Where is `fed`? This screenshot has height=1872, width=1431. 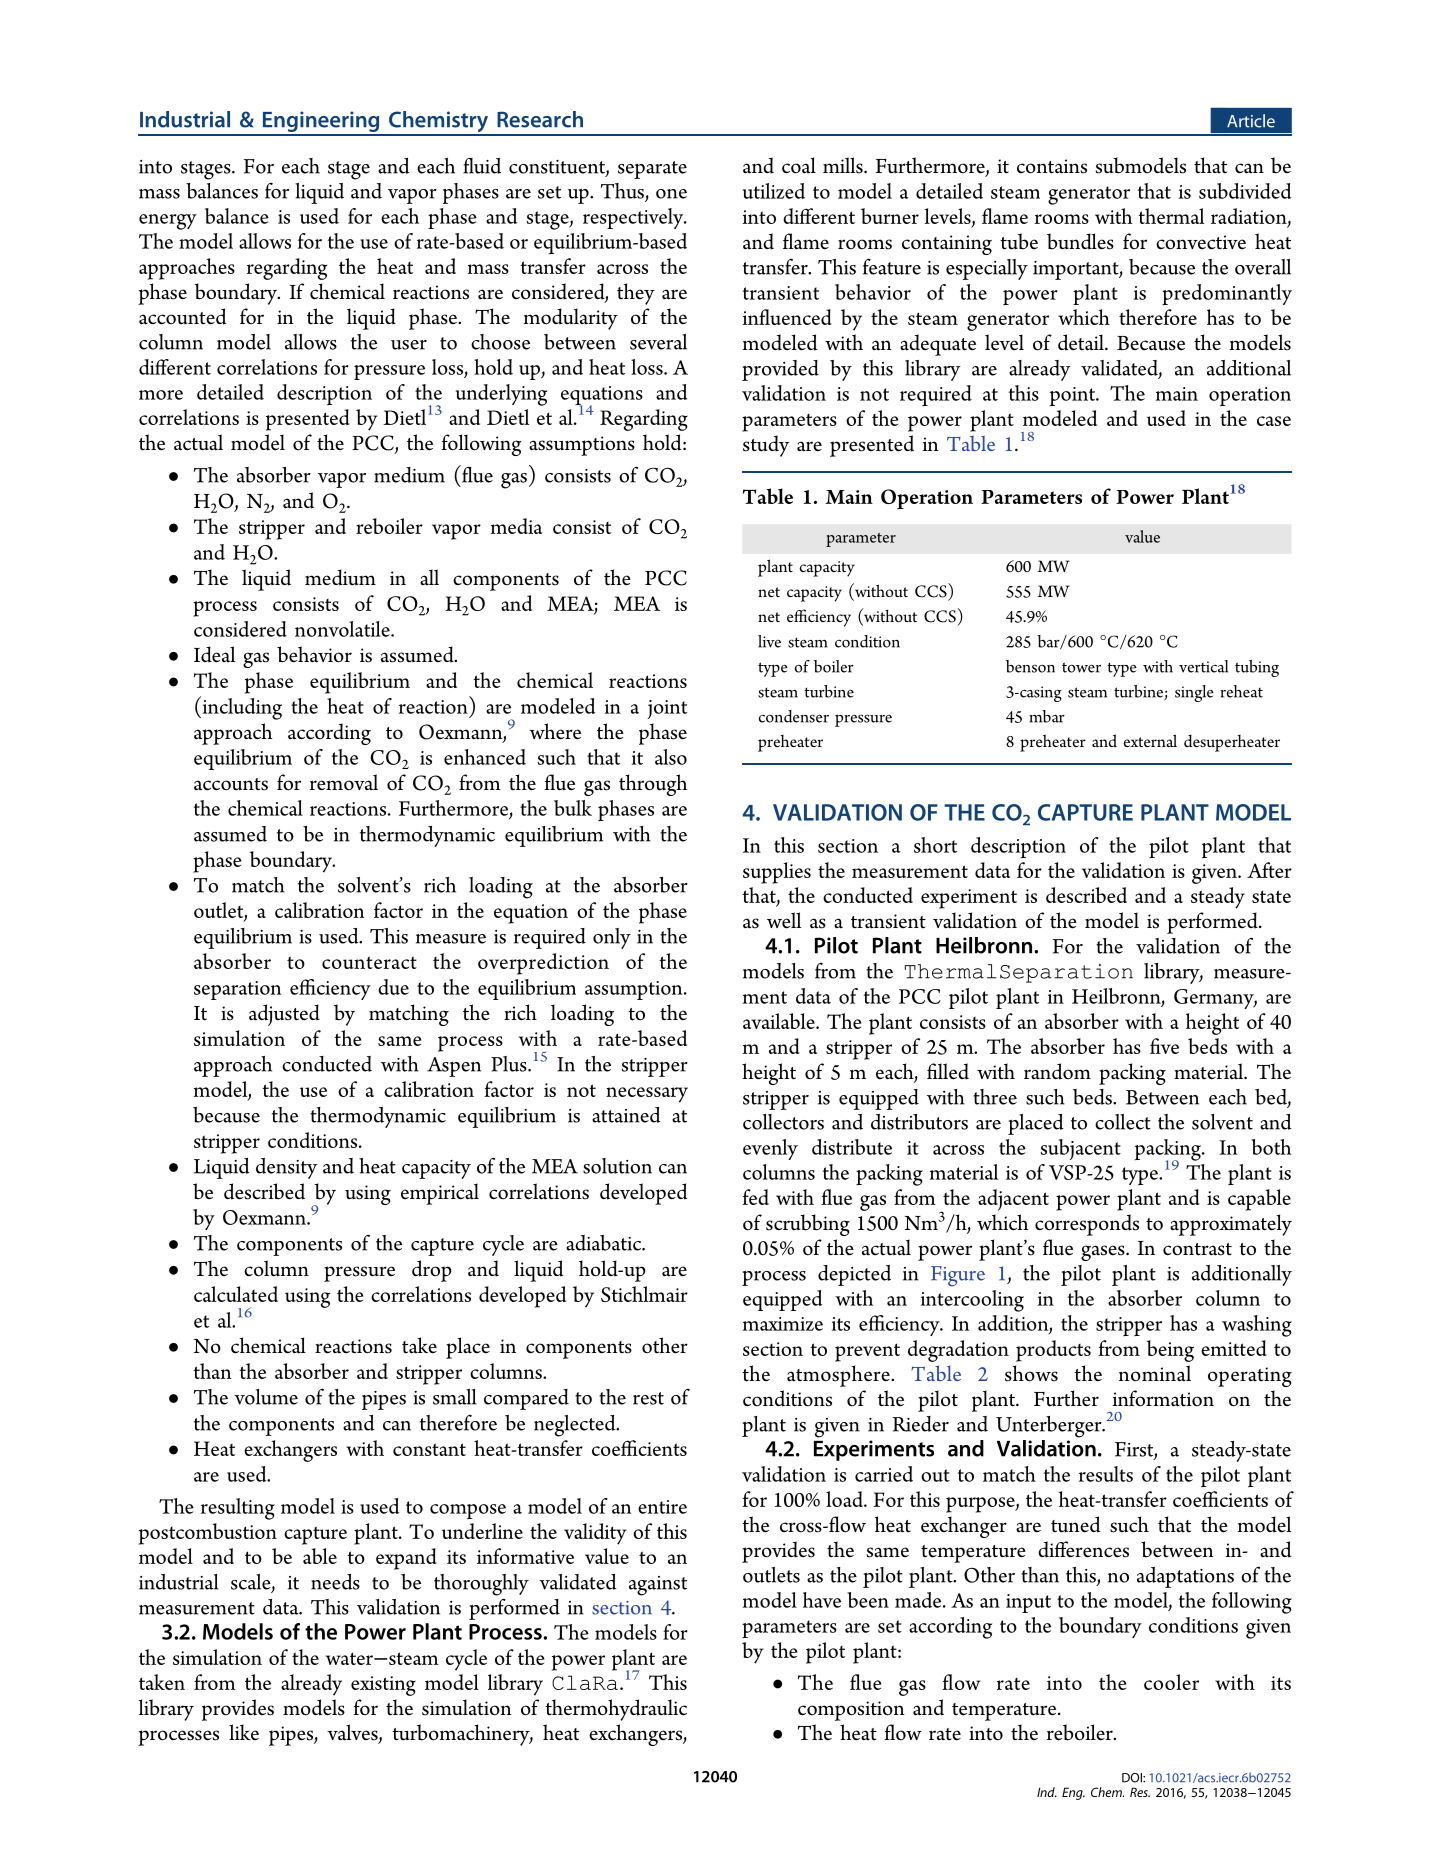
fed is located at coordinates (755, 1197).
